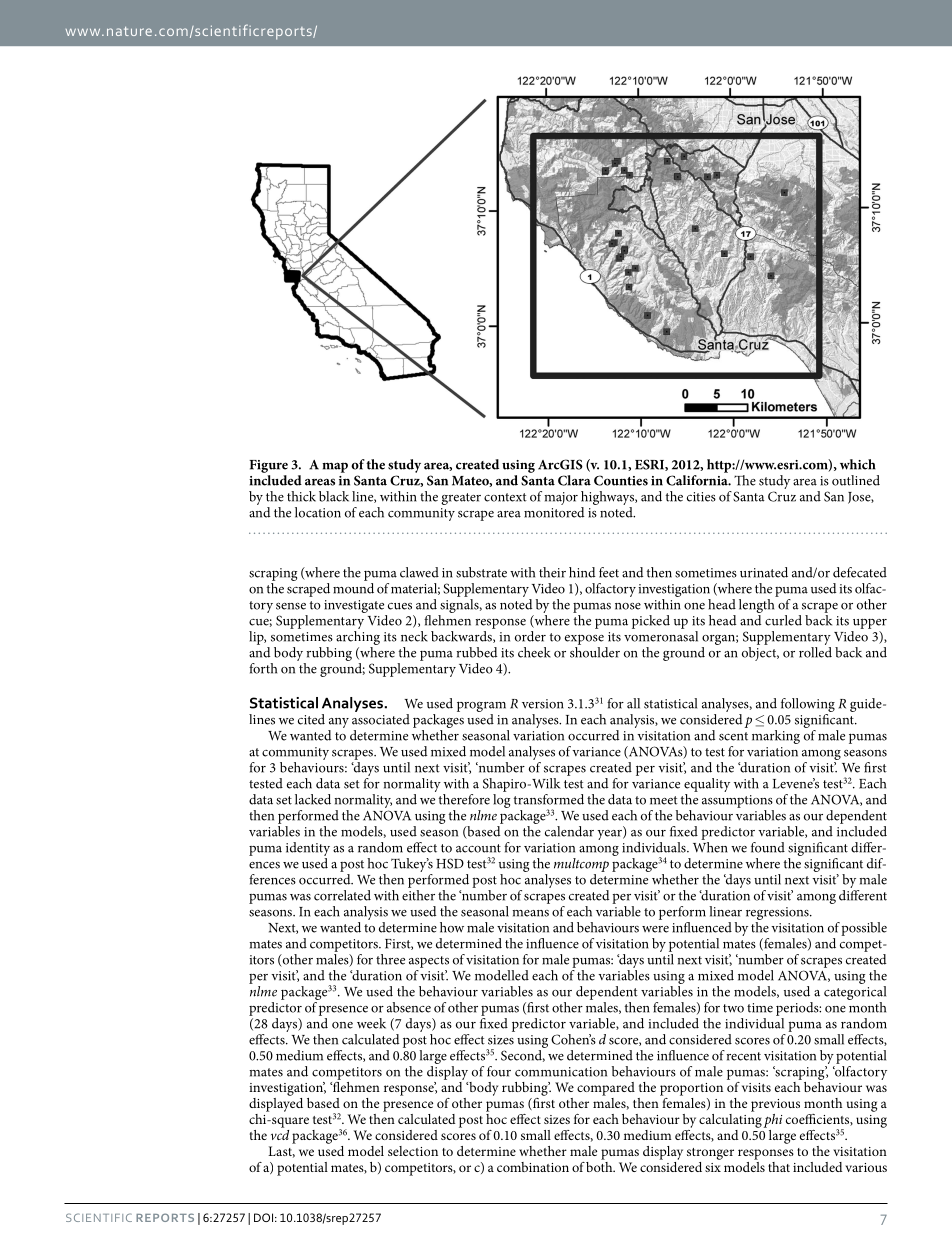 The image size is (952, 1251). What do you see at coordinates (858, 464) in the page?
I see `which` at bounding box center [858, 464].
